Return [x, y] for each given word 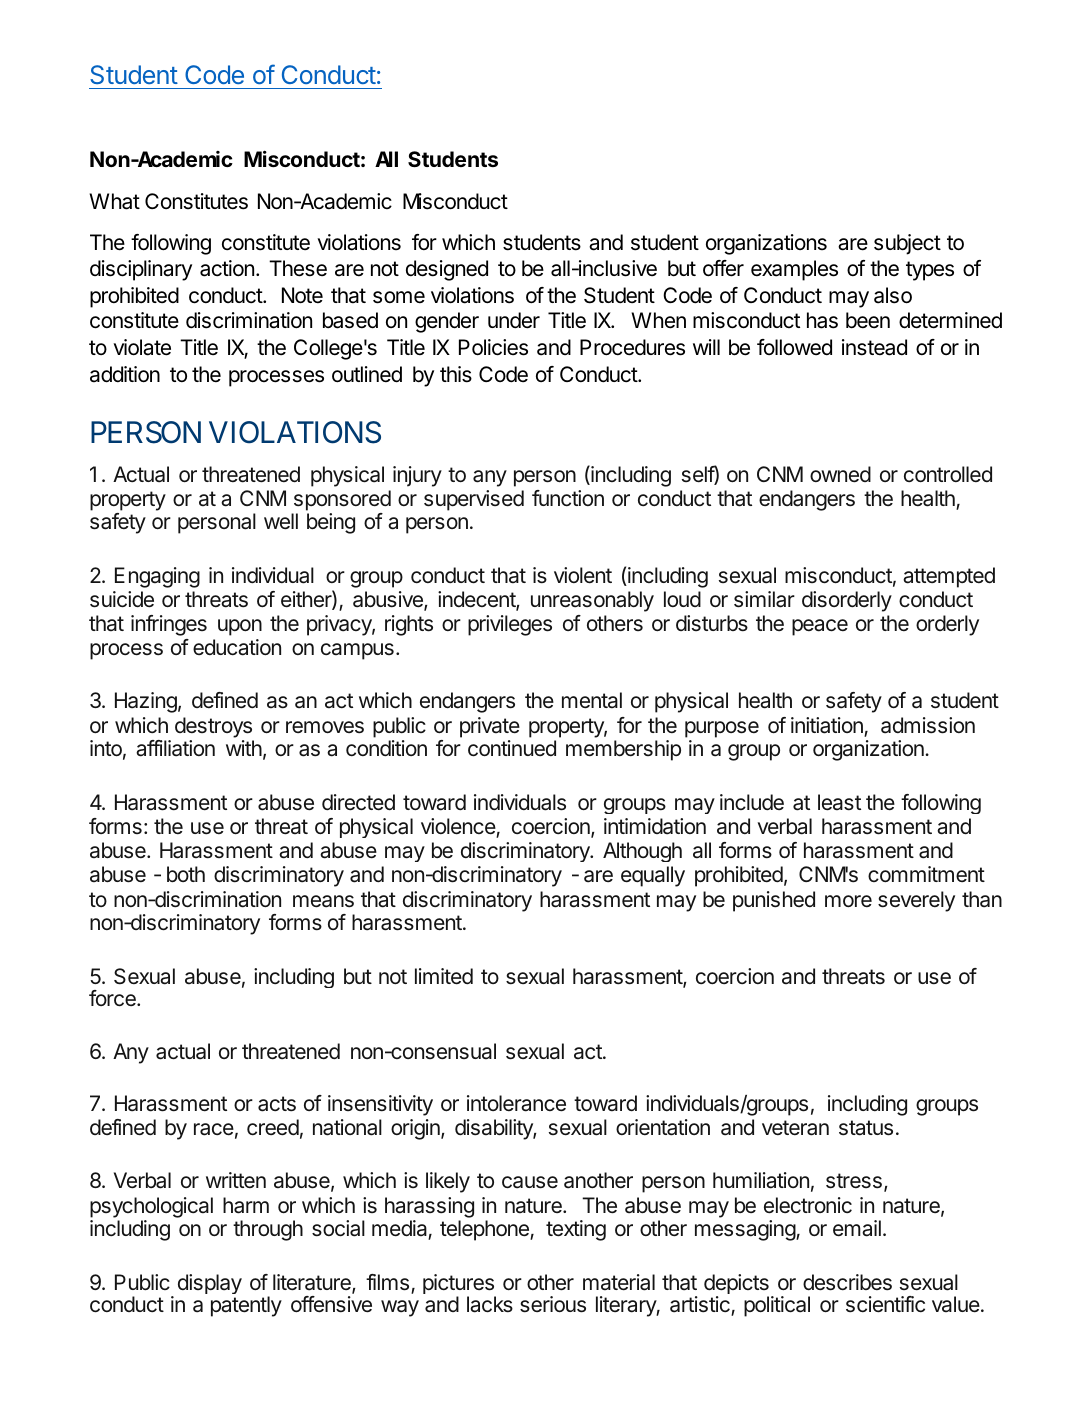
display [210, 1284]
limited [444, 976]
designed [447, 270]
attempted [949, 577]
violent [583, 575]
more [848, 901]
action [227, 268]
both [186, 874]
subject [907, 244]
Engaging [157, 577]
